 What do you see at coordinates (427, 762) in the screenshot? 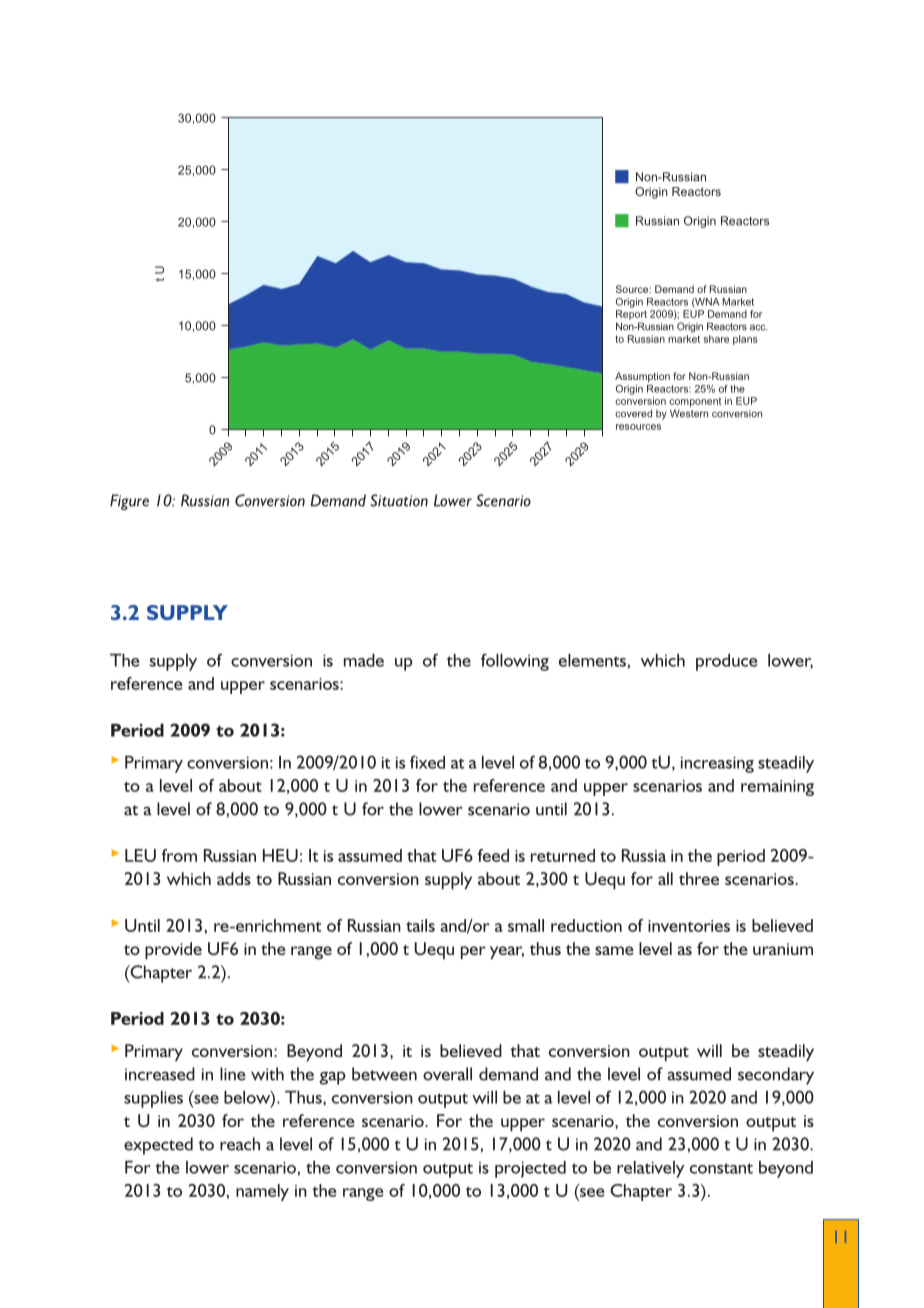
I see `fixed` at bounding box center [427, 762].
